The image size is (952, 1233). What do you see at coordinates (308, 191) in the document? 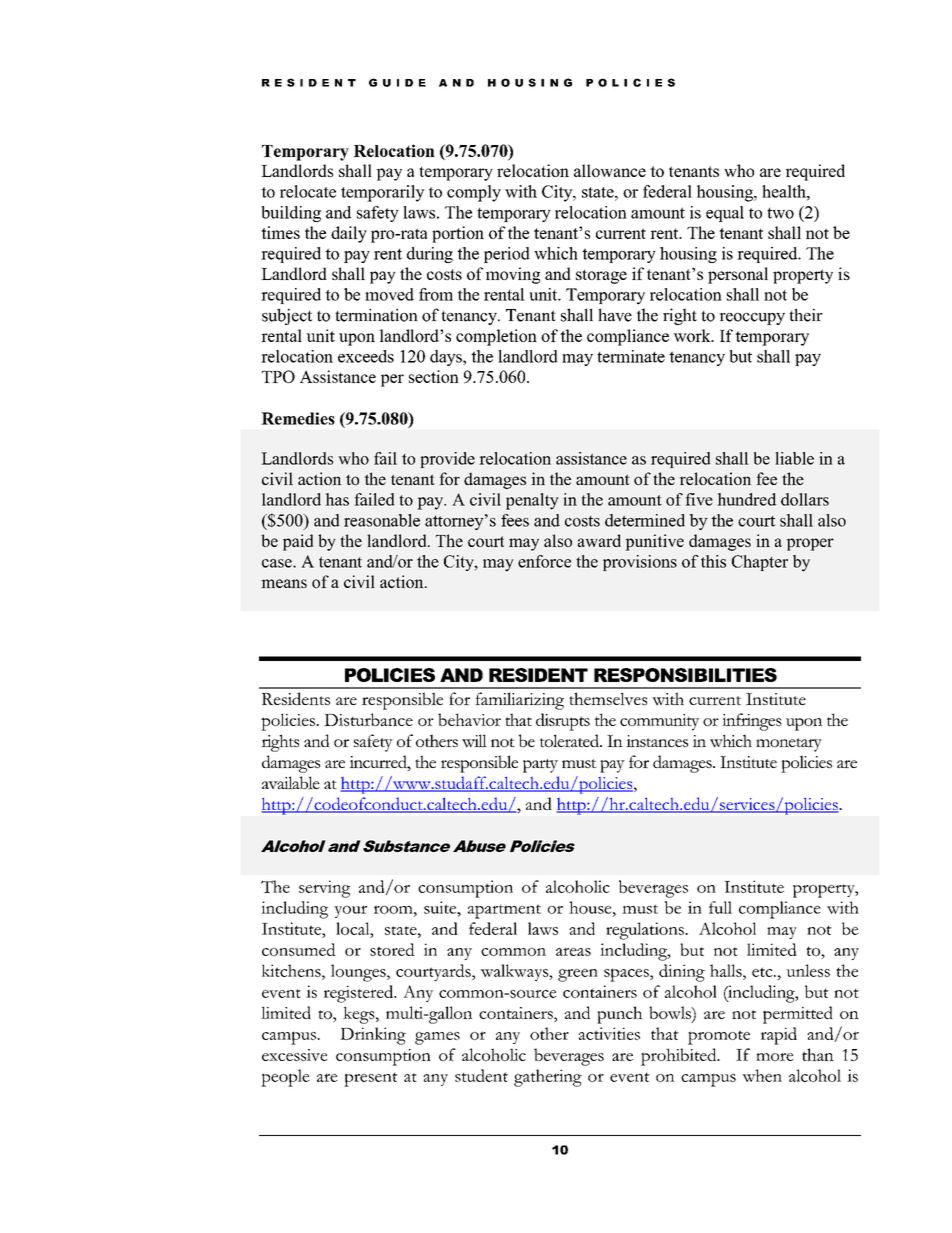
I see `relocate` at bounding box center [308, 191].
